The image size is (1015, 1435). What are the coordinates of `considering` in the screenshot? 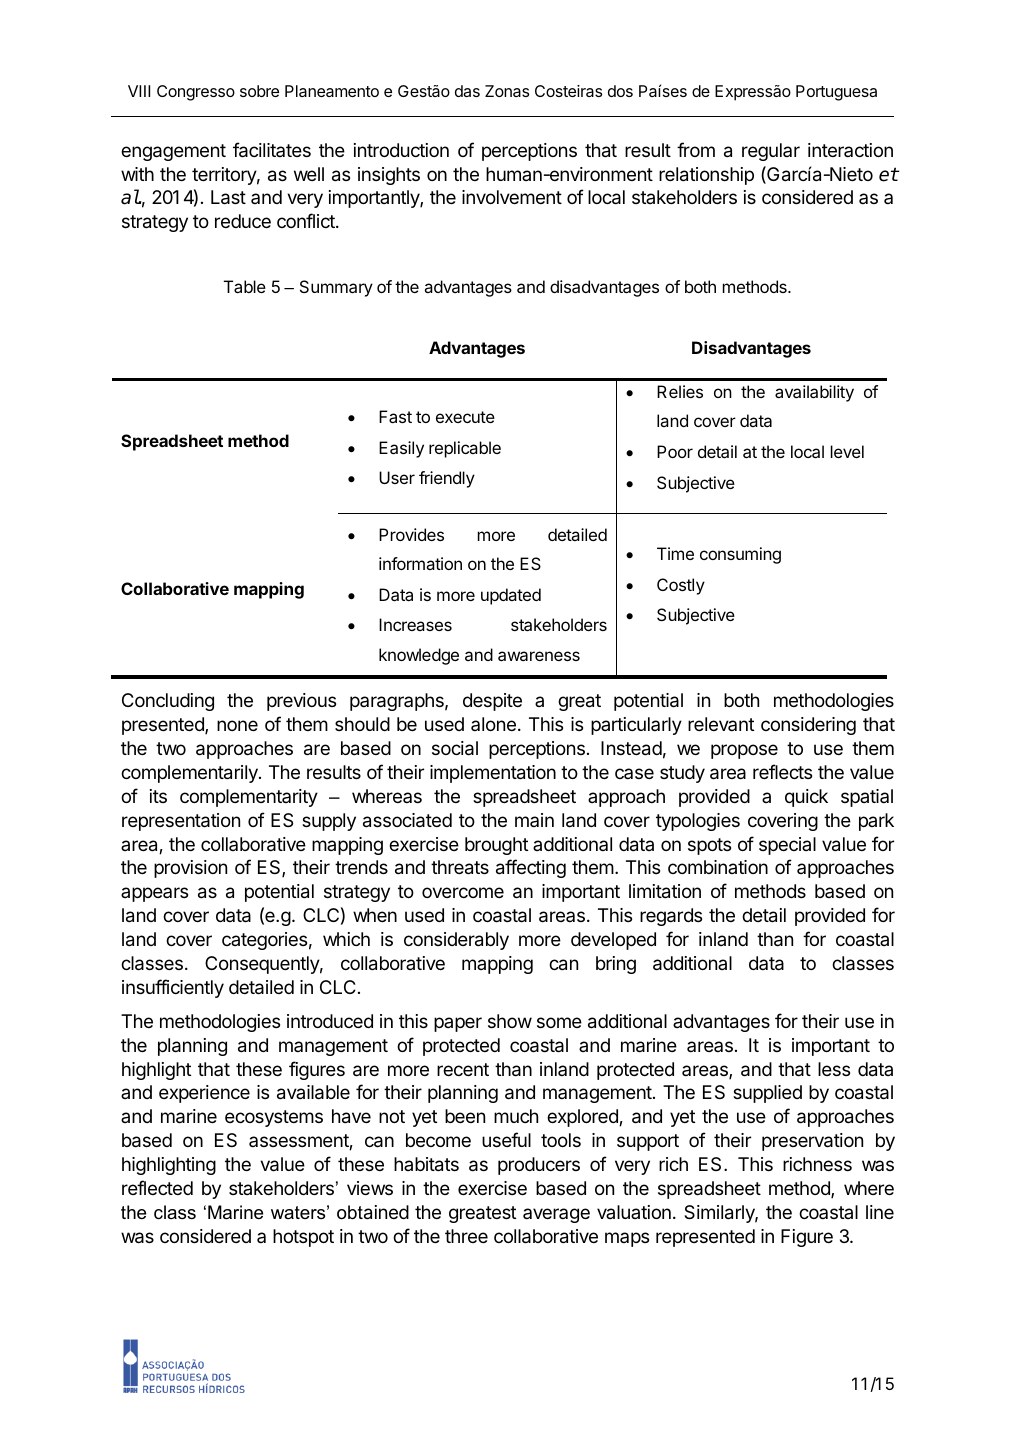 It's located at (808, 726).
